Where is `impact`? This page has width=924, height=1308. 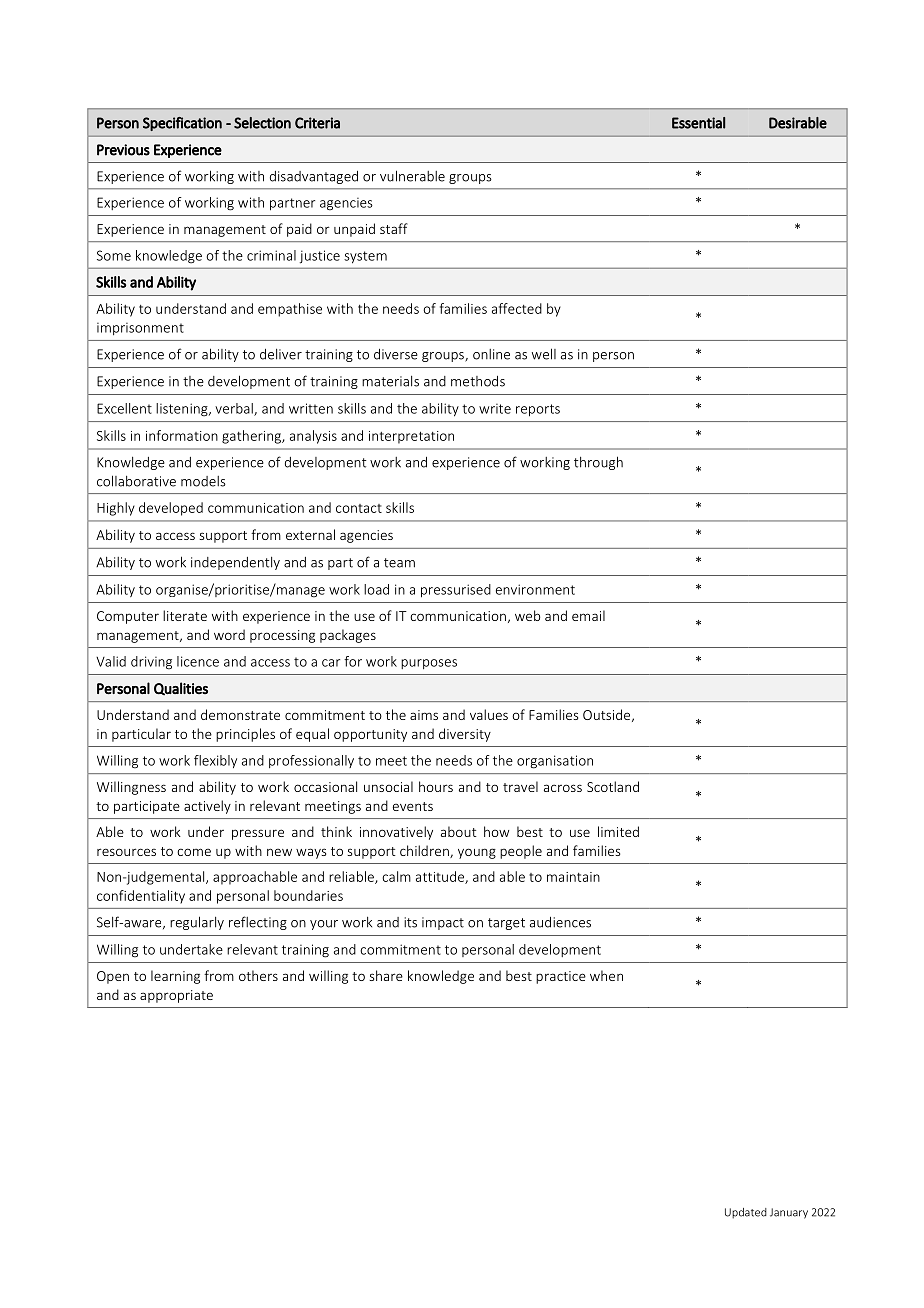
impact is located at coordinates (443, 923).
